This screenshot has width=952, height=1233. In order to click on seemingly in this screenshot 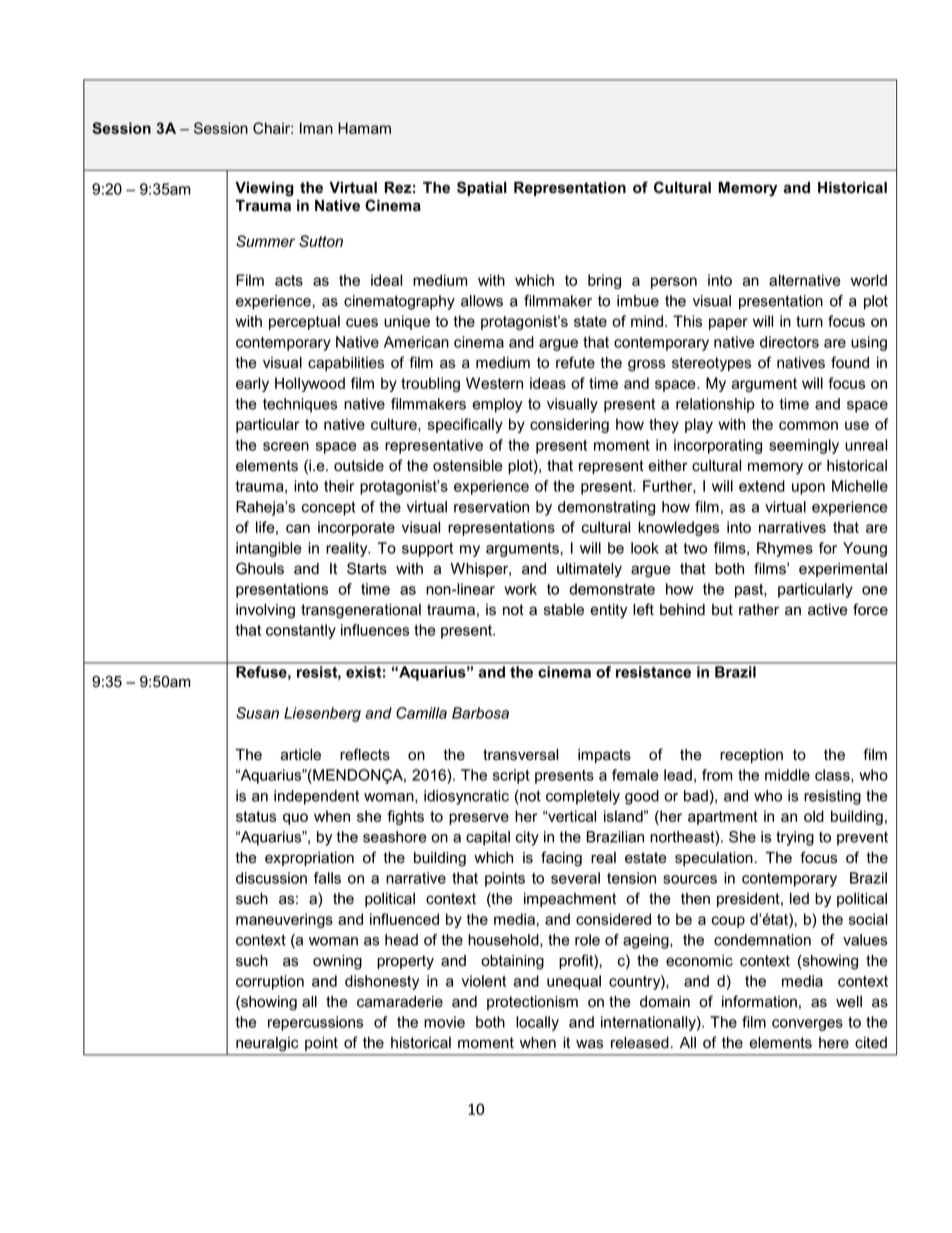, I will do `click(804, 446)`.
